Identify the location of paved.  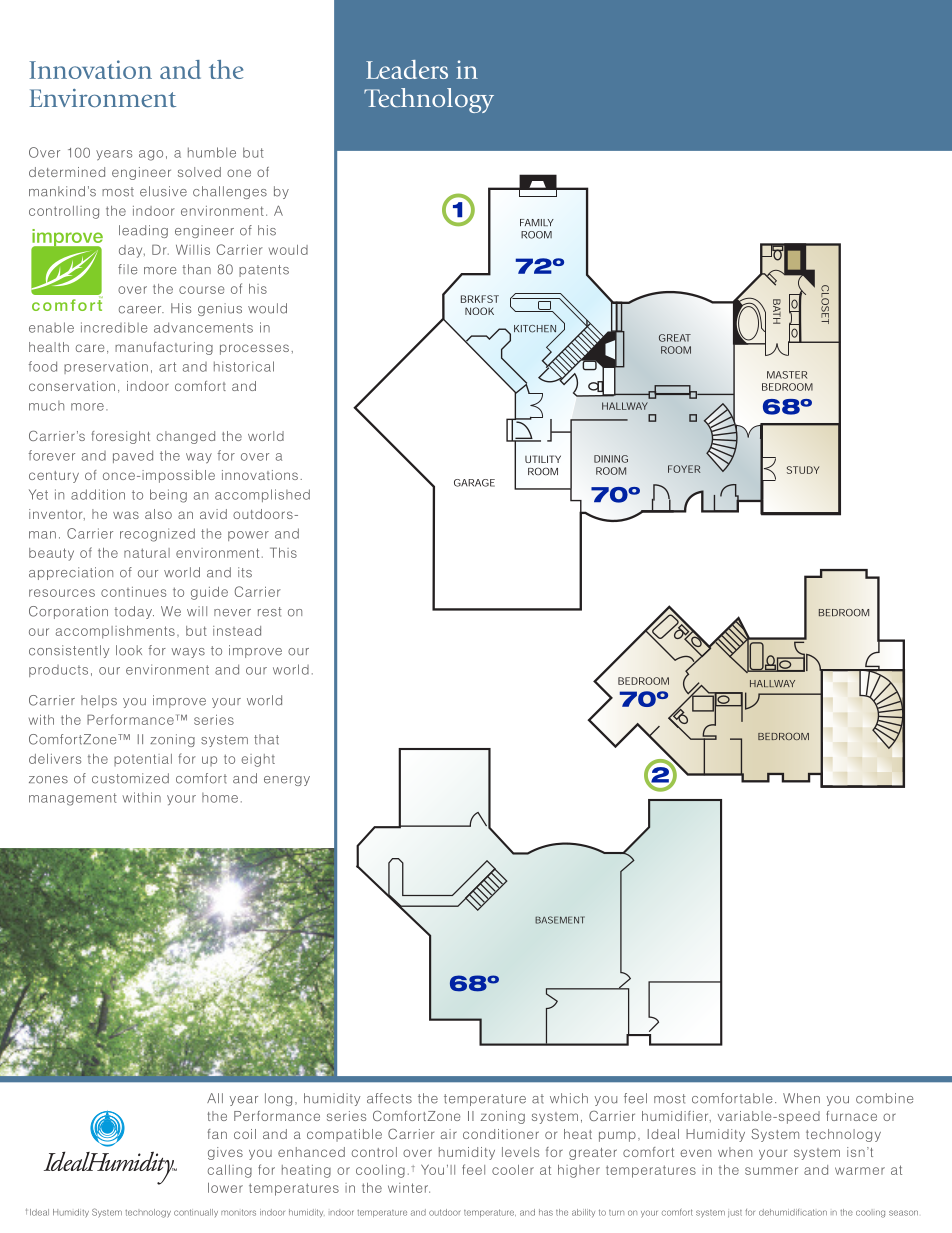
(133, 456).
